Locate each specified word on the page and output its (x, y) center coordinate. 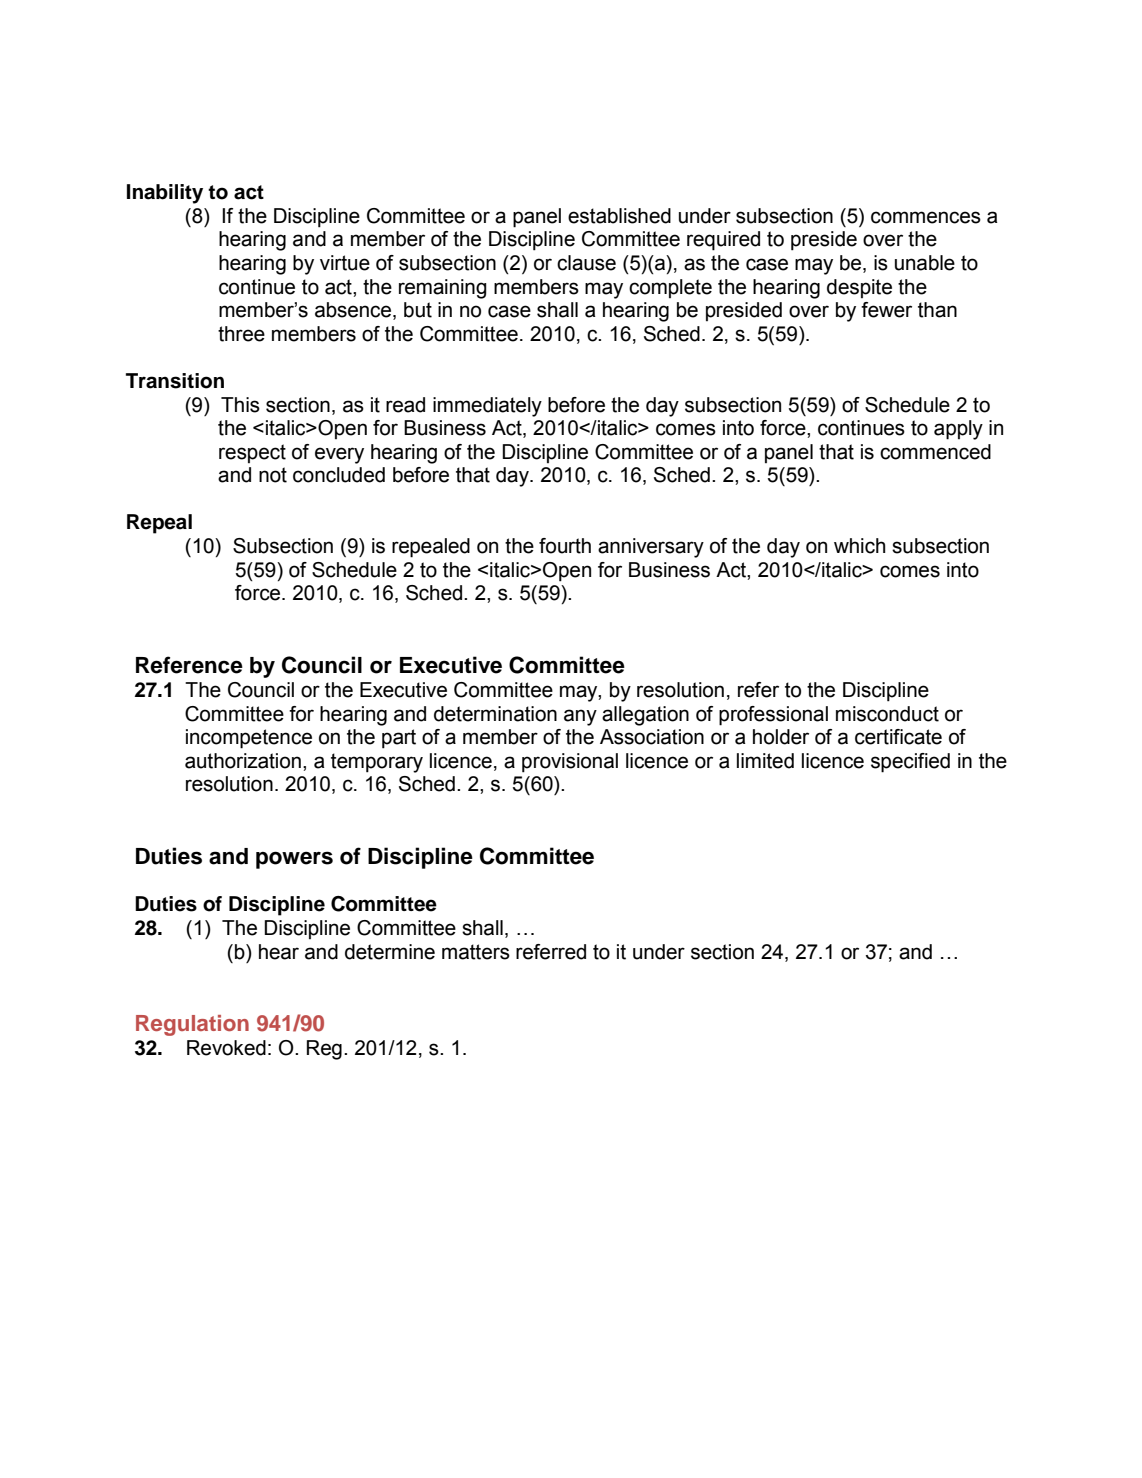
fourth (565, 546)
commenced (935, 452)
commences (926, 217)
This (240, 405)
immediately (487, 407)
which (859, 546)
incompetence (249, 739)
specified (910, 763)
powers (294, 860)
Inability (165, 194)
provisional (570, 763)
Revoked (226, 1048)
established (619, 216)
